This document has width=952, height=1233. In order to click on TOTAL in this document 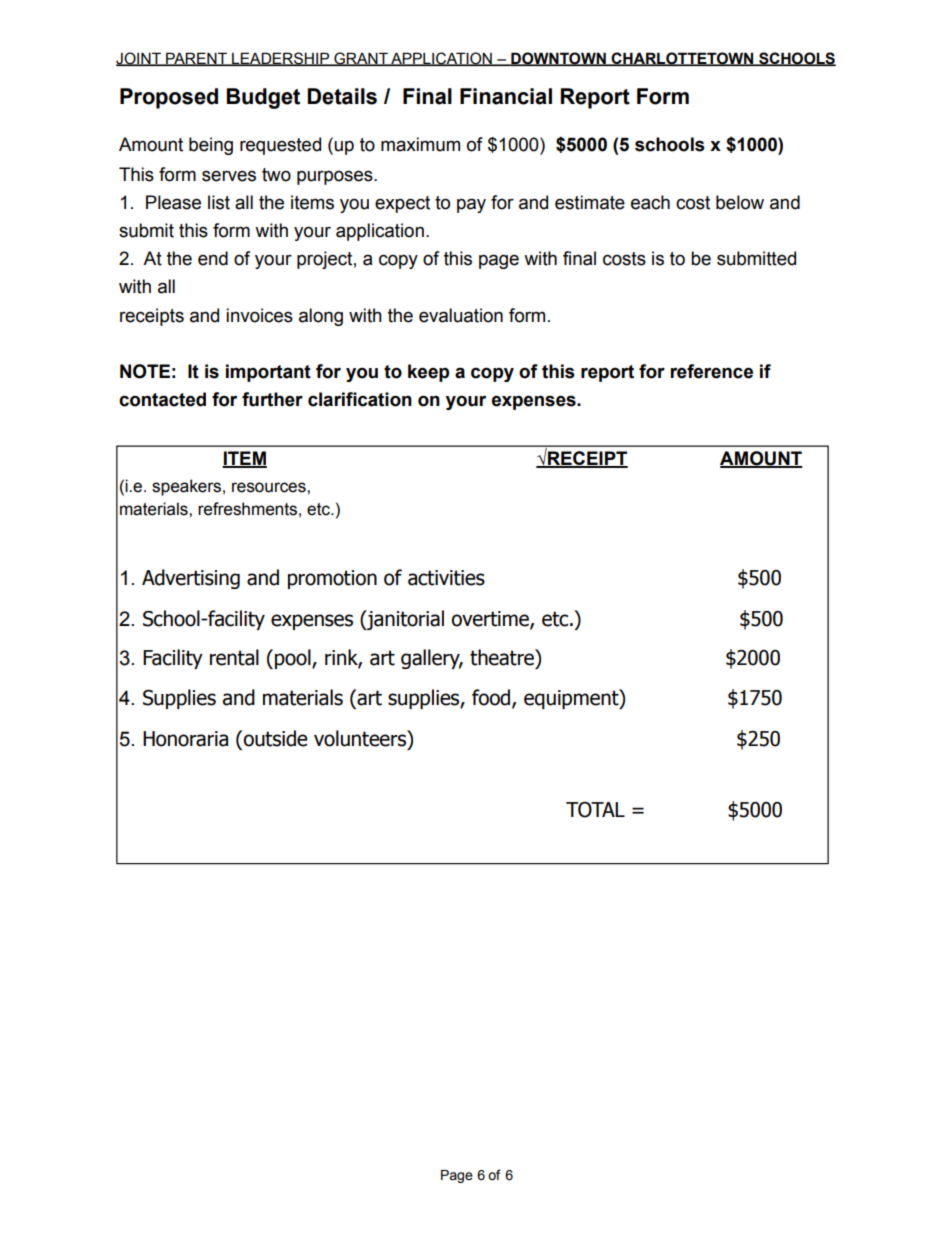, I will do `click(595, 810)`.
